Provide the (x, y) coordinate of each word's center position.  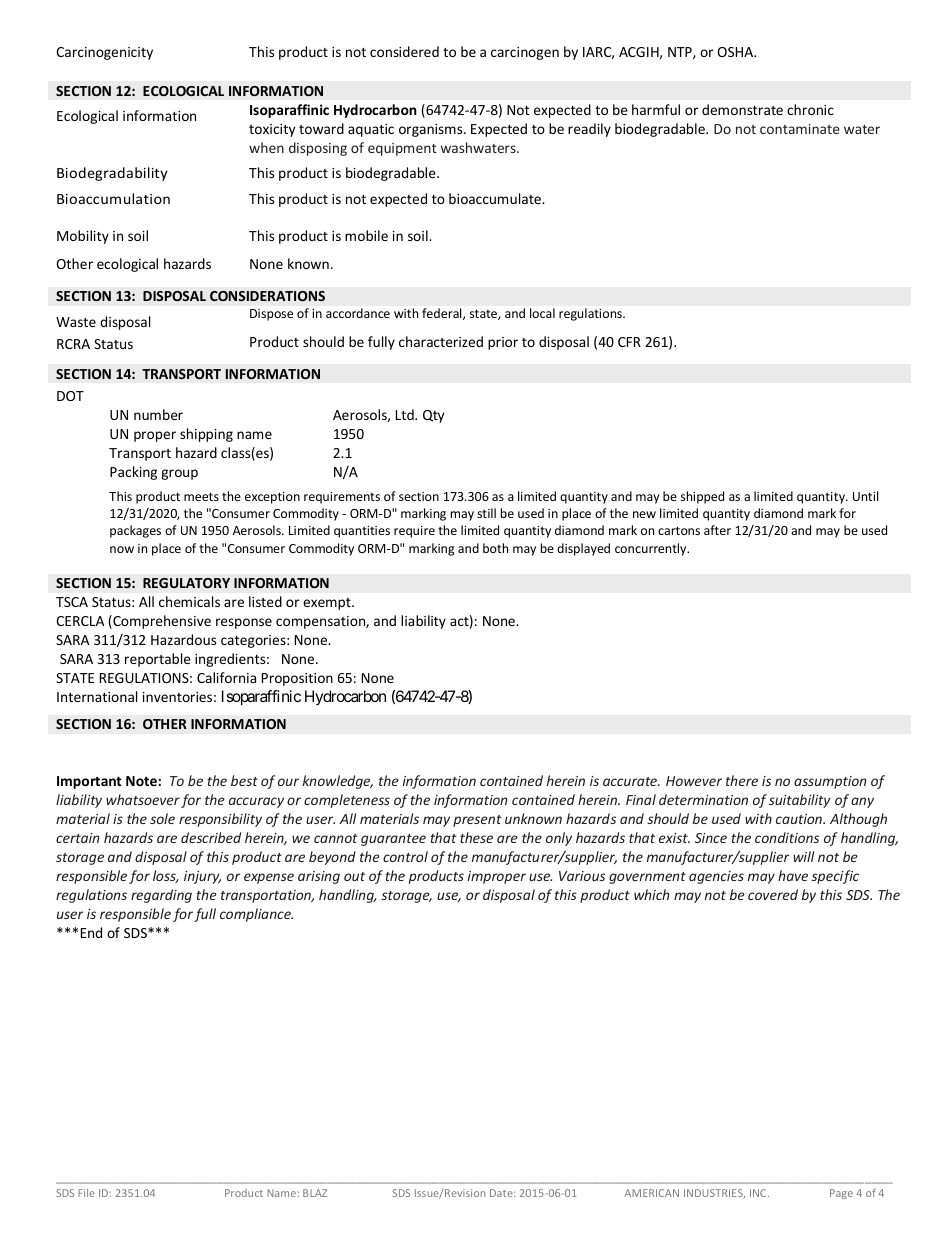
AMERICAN (651, 1193)
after (717, 530)
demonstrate (742, 109)
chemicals (189, 601)
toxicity (272, 130)
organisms (432, 130)
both (495, 548)
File (86, 1193)
